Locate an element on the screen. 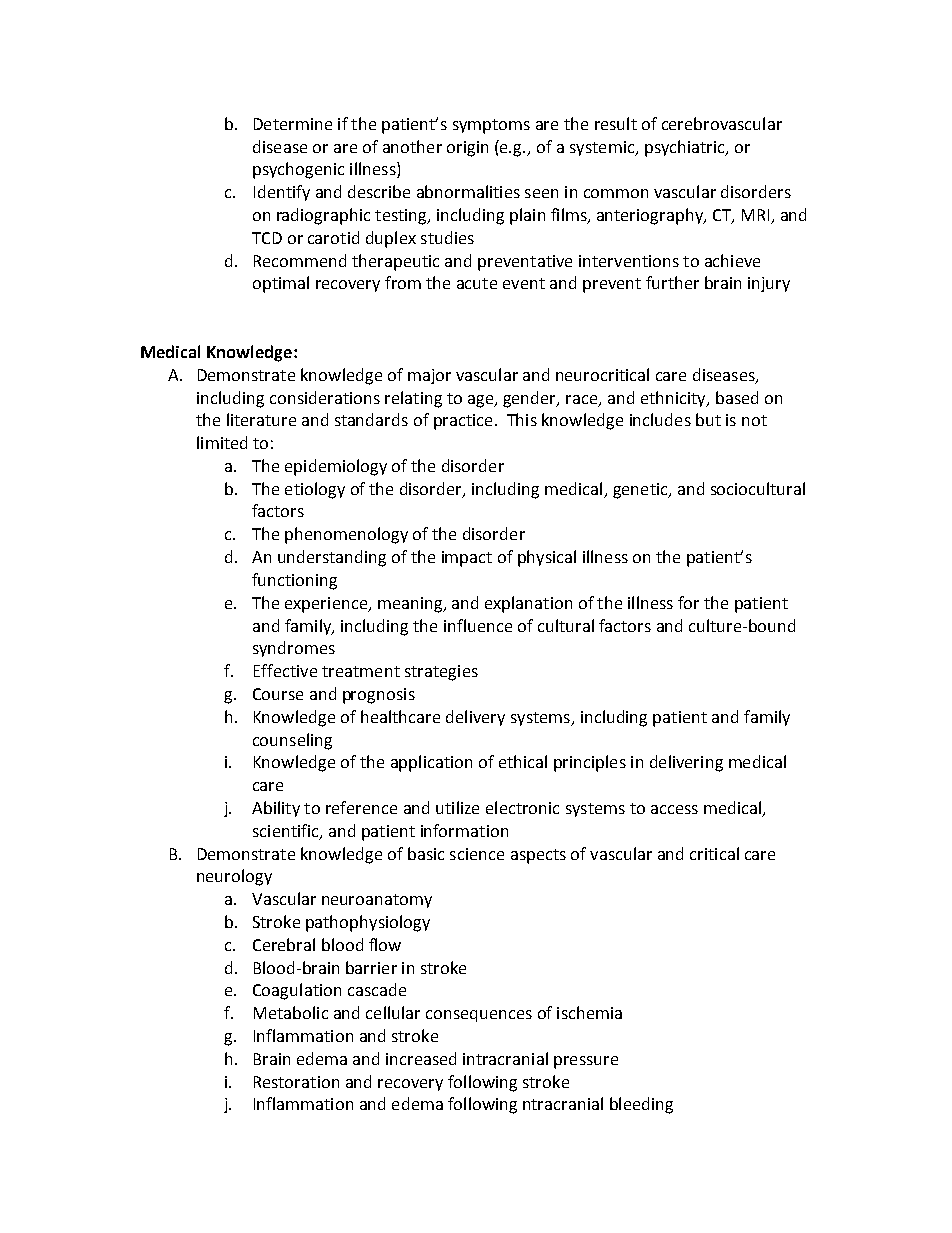 Image resolution: width=952 pixels, height=1233 pixels. This is located at coordinates (522, 419).
